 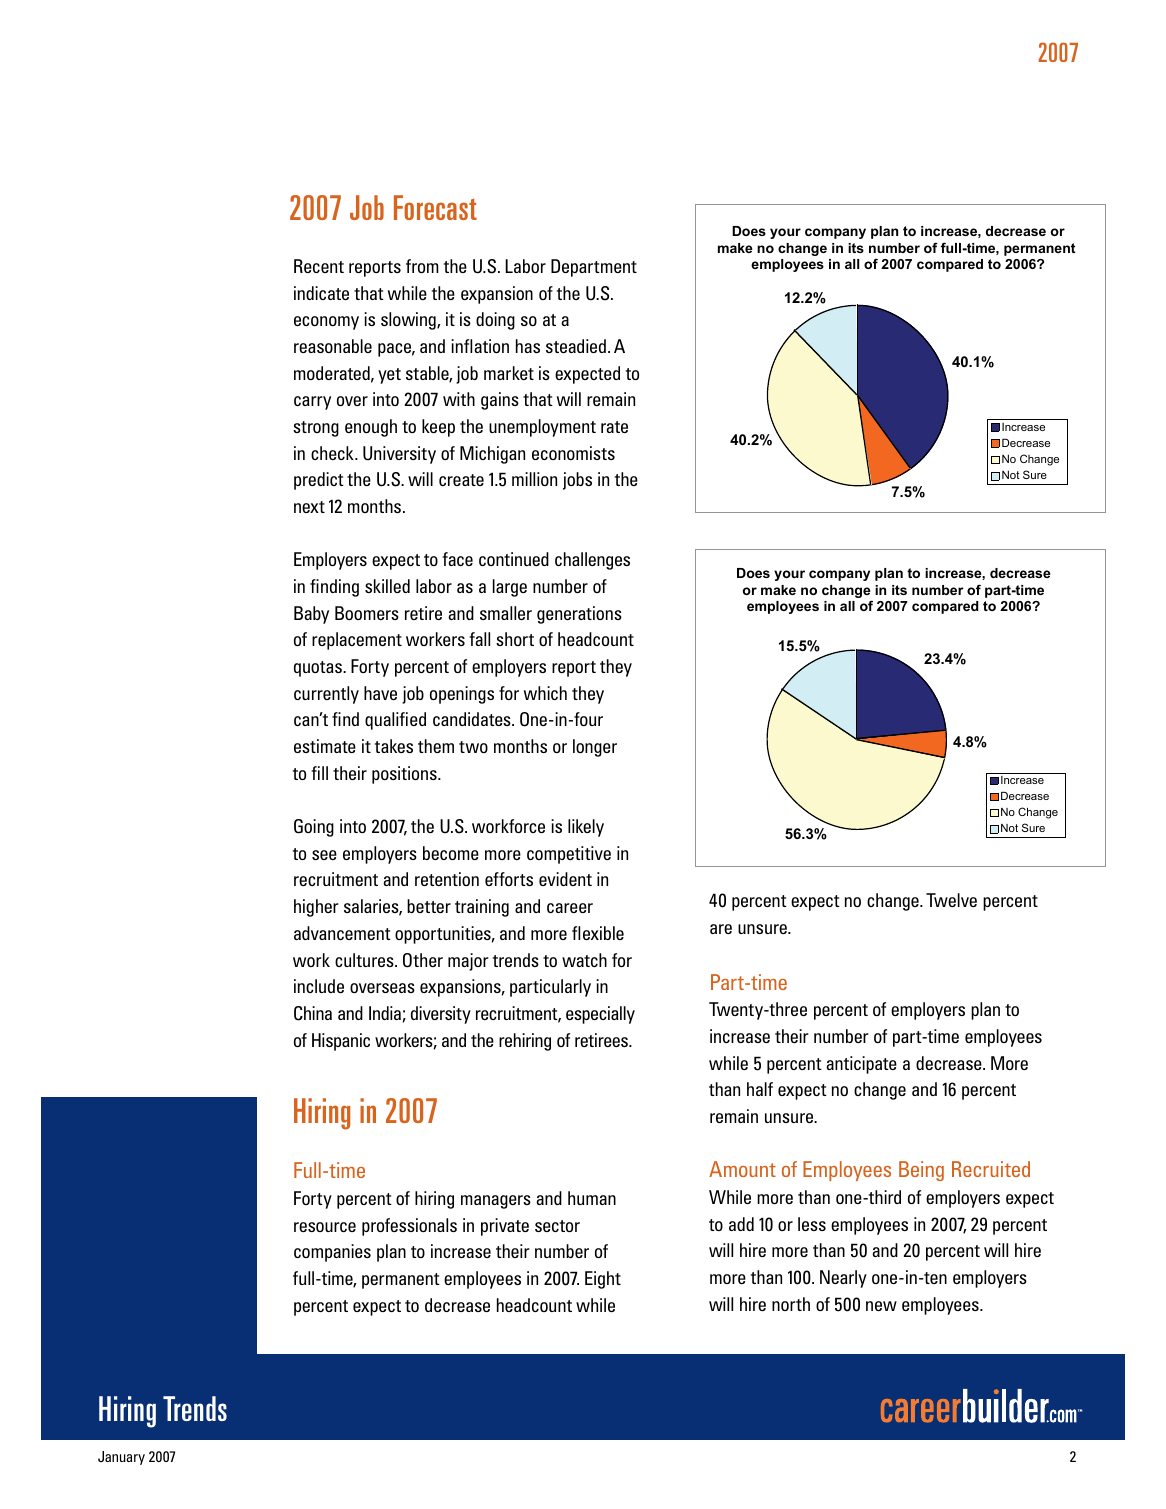 What do you see at coordinates (495, 321) in the image?
I see `doing` at bounding box center [495, 321].
